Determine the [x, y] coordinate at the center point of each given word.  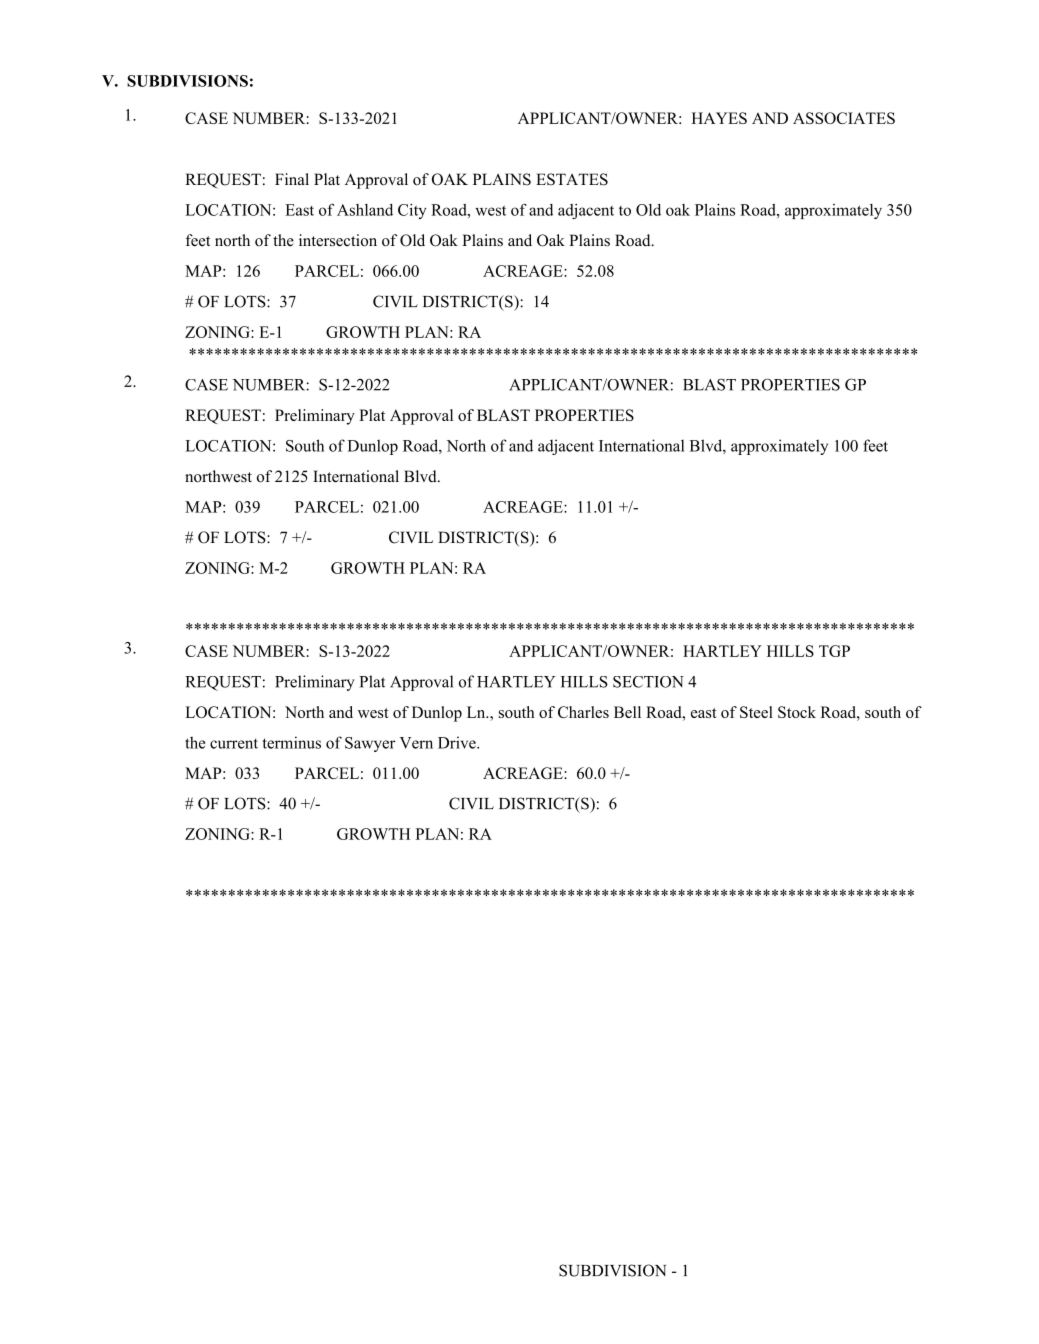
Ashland [365, 210]
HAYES [719, 118]
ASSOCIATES [844, 118]
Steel [756, 712]
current [234, 743]
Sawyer [370, 744]
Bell [627, 712]
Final [292, 179]
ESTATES [572, 179]
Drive [458, 742]
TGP [834, 651]
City [412, 211]
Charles [583, 712]
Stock [797, 712]
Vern [416, 743]
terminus [291, 742]
